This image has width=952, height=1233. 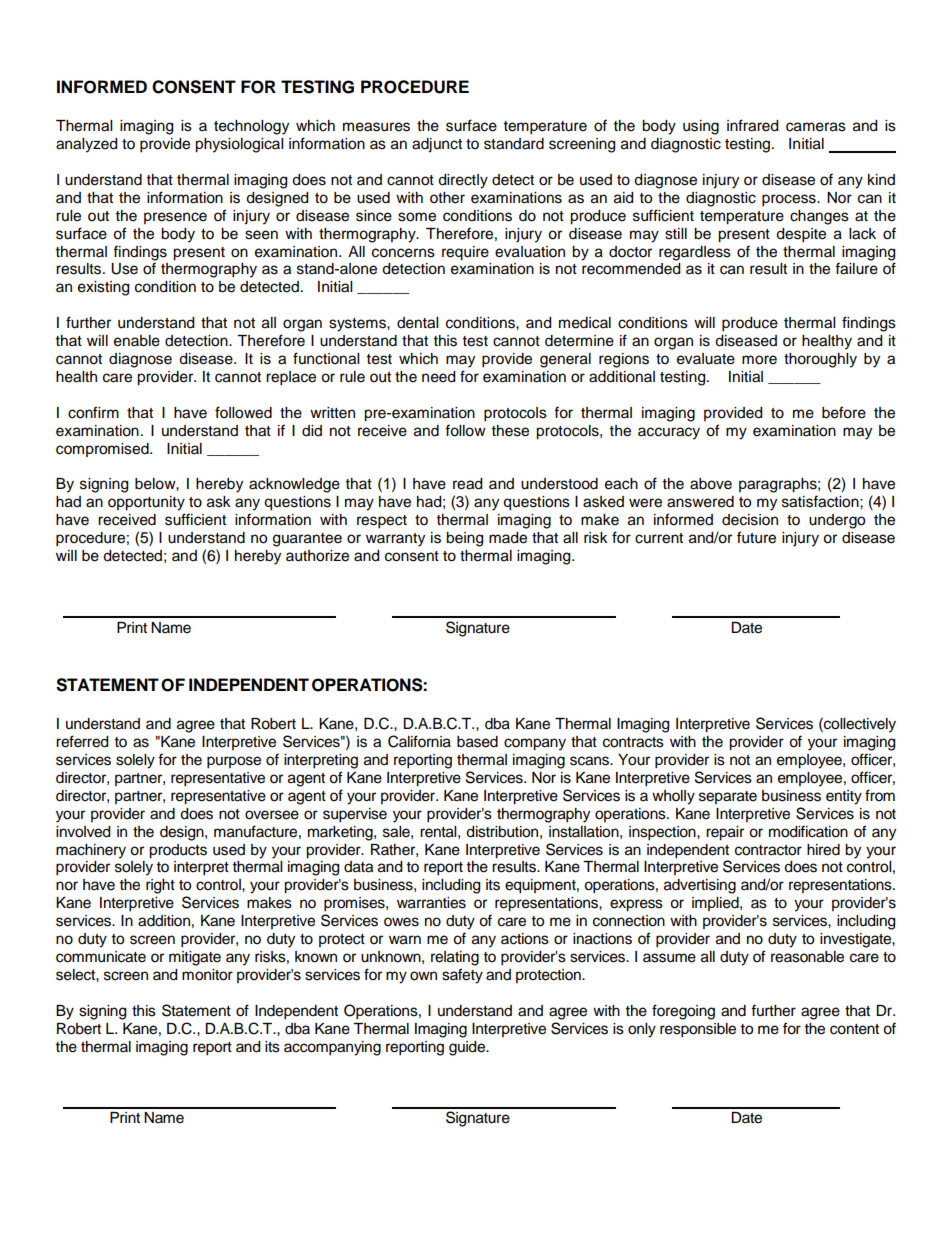 I want to click on modification, so click(x=808, y=831).
